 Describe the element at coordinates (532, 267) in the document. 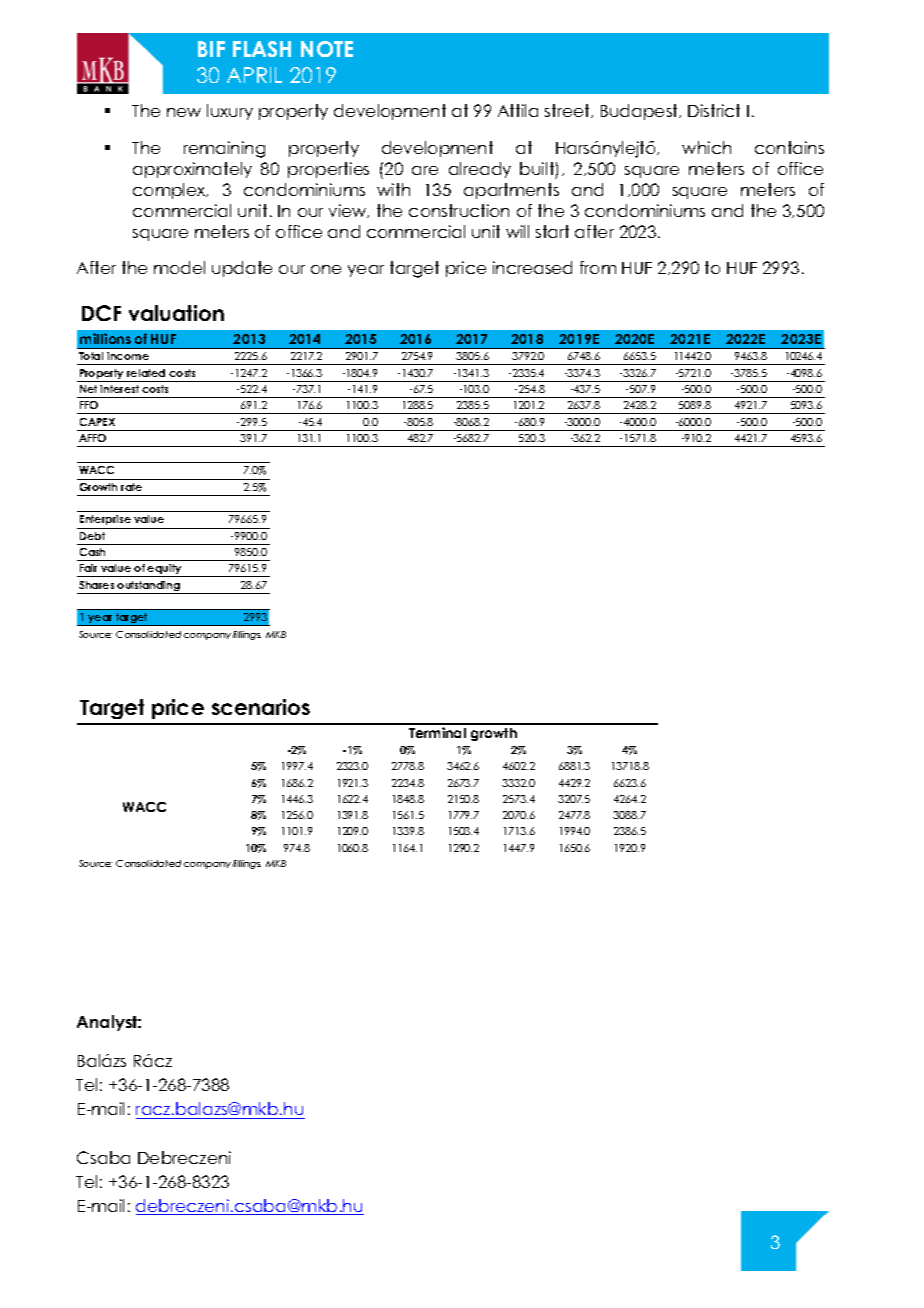

I see `increased` at that location.
